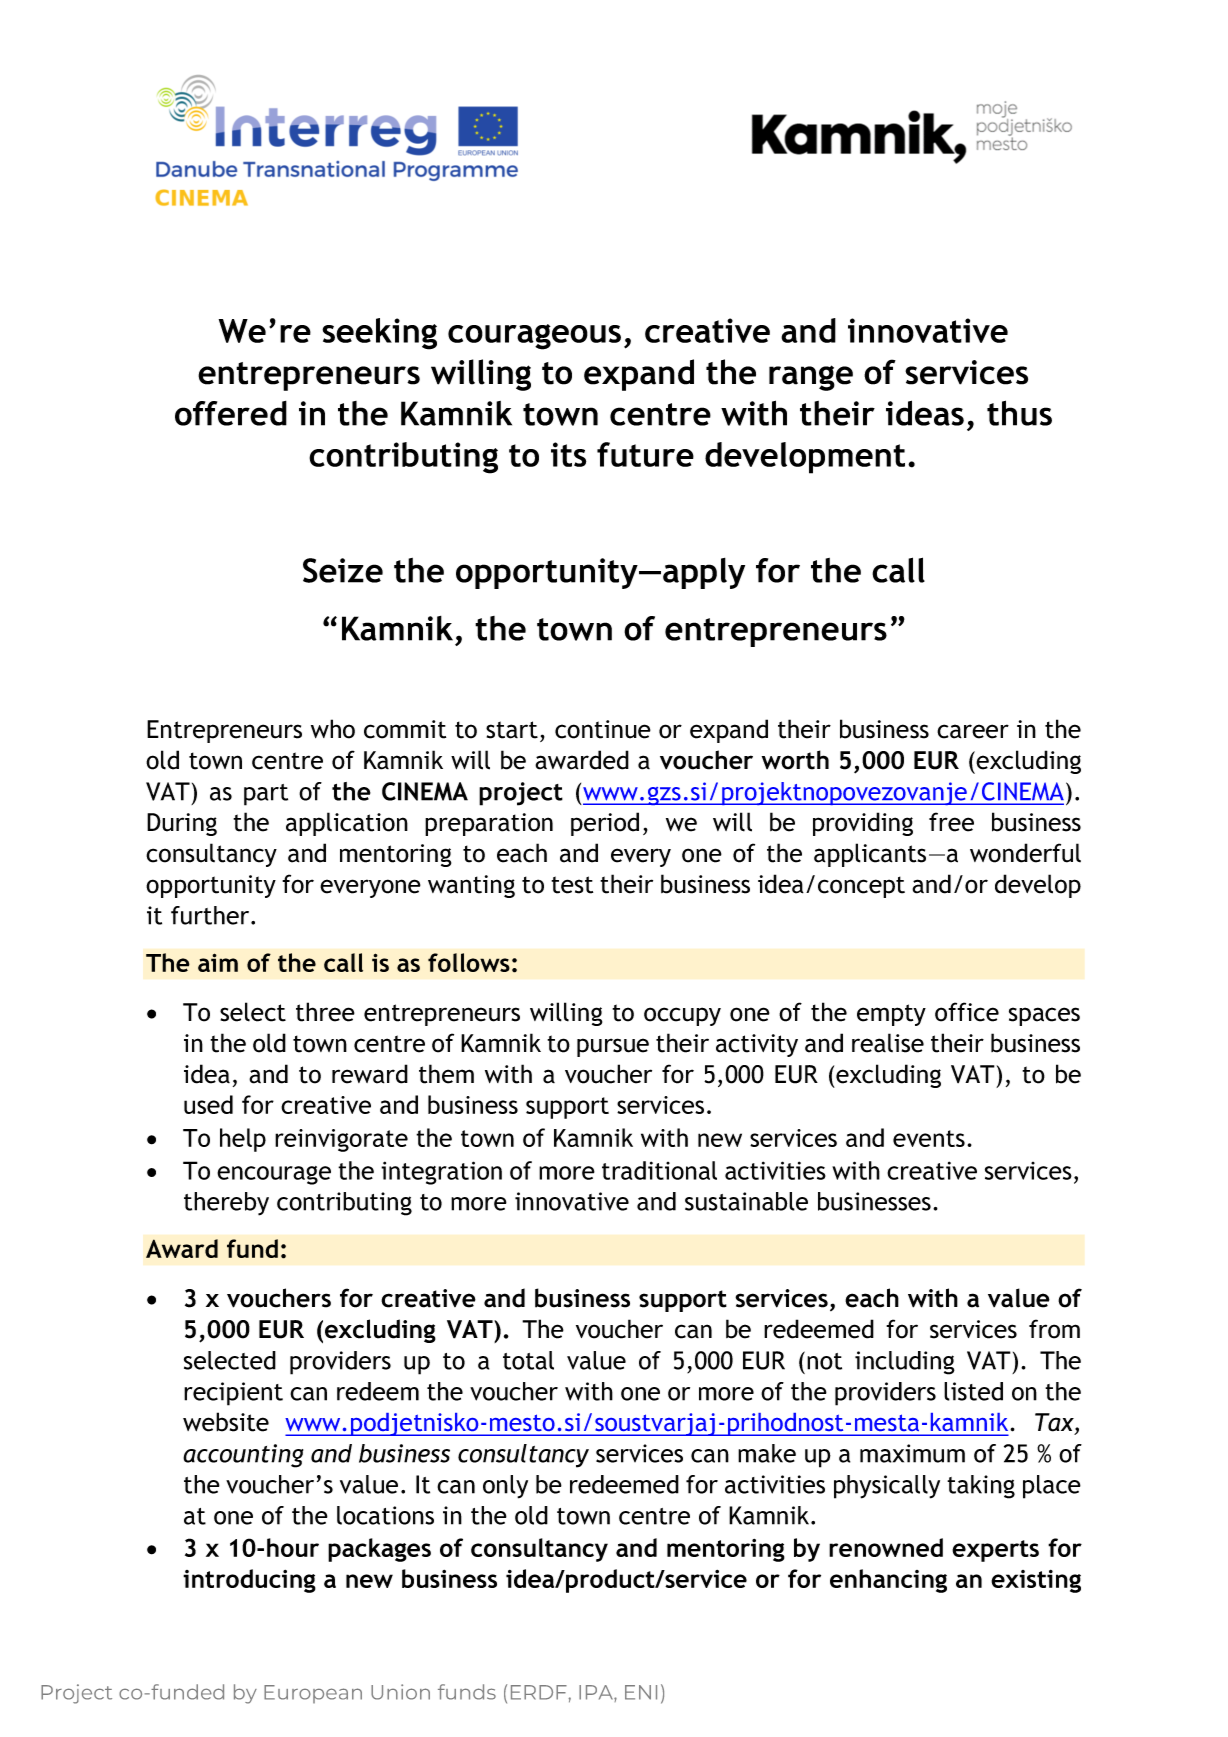 Image resolution: width=1228 pixels, height=1737 pixels. I want to click on career, so click(973, 731).
